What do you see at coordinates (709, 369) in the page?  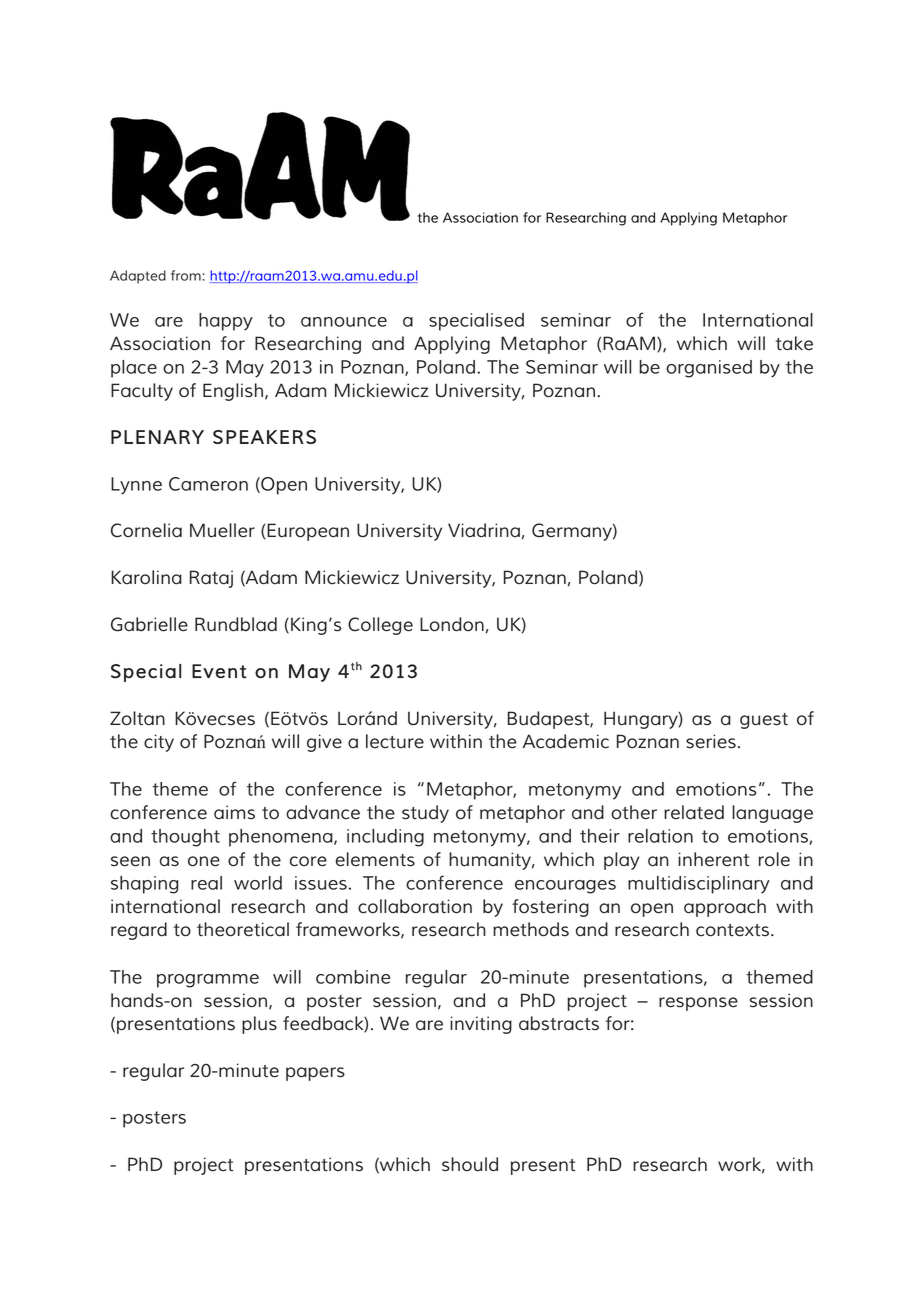 I see `organised` at bounding box center [709, 369].
